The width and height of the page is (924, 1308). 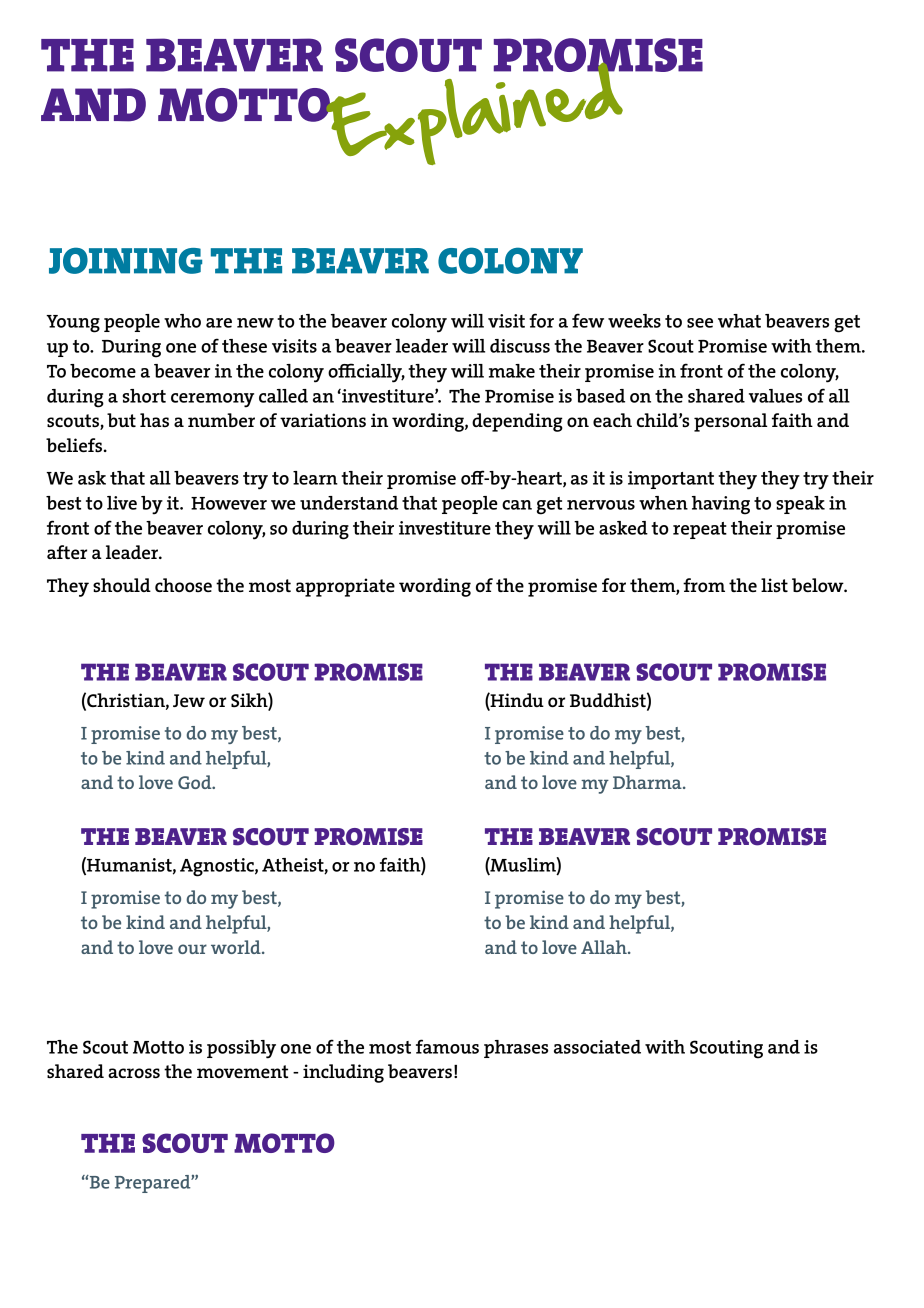 What do you see at coordinates (517, 505) in the page?
I see `can` at bounding box center [517, 505].
